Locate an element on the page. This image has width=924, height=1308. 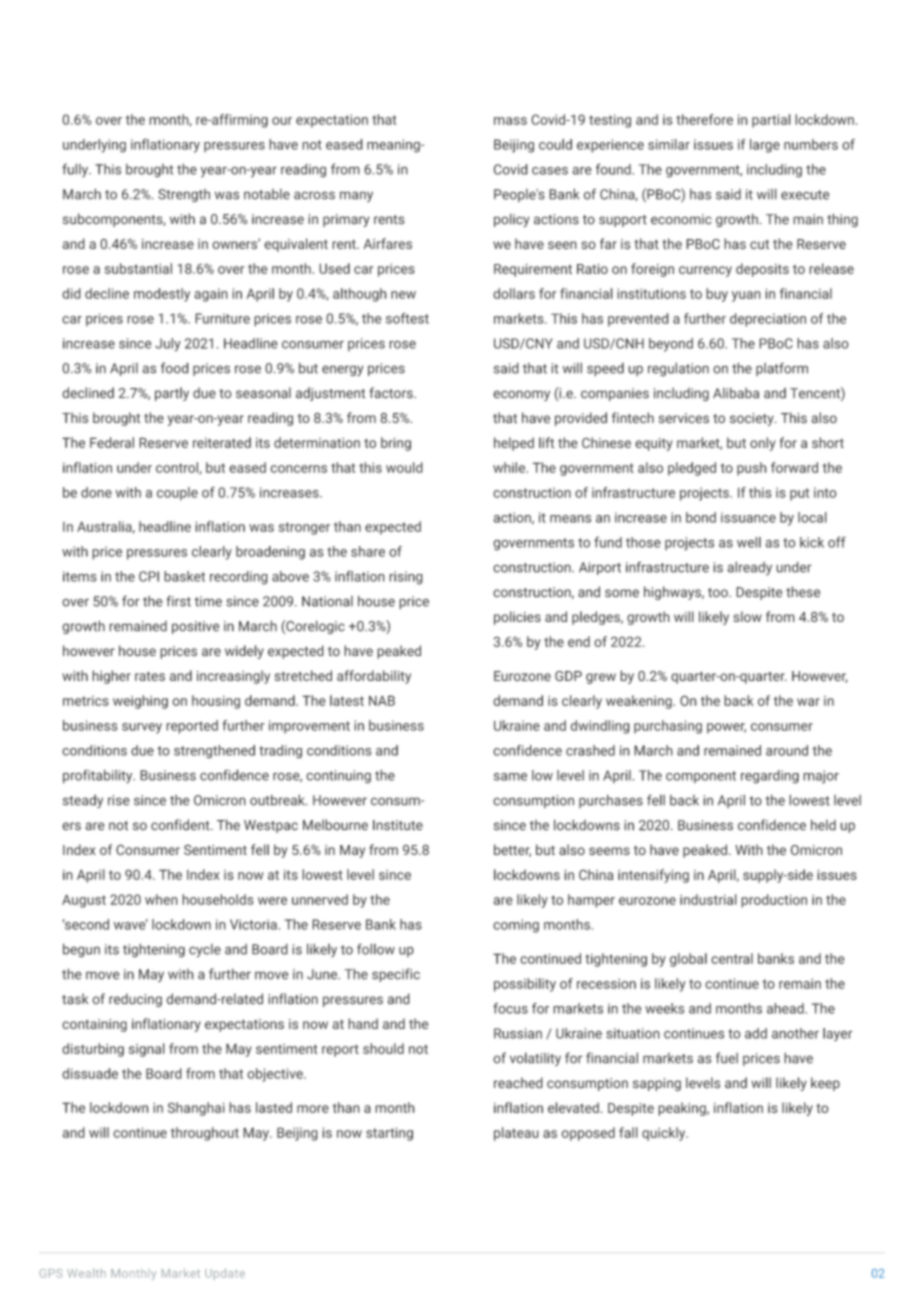
central is located at coordinates (732, 958).
